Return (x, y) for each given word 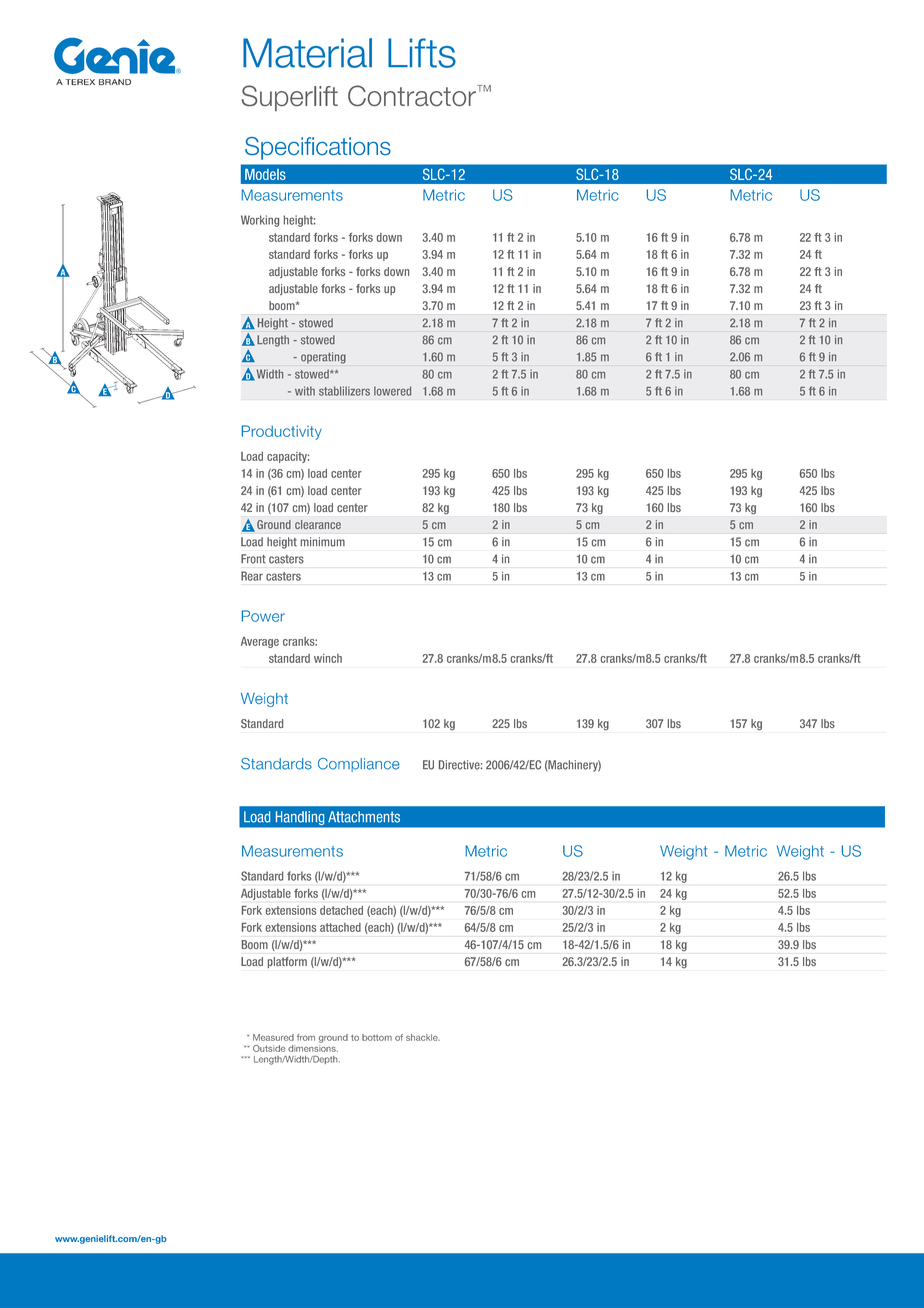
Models (265, 174)
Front (253, 559)
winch (328, 658)
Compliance (359, 765)
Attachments (364, 817)
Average (260, 642)
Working (260, 221)
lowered (392, 391)
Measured (273, 1037)
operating (323, 358)
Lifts (422, 53)
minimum (323, 542)
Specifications (318, 148)
